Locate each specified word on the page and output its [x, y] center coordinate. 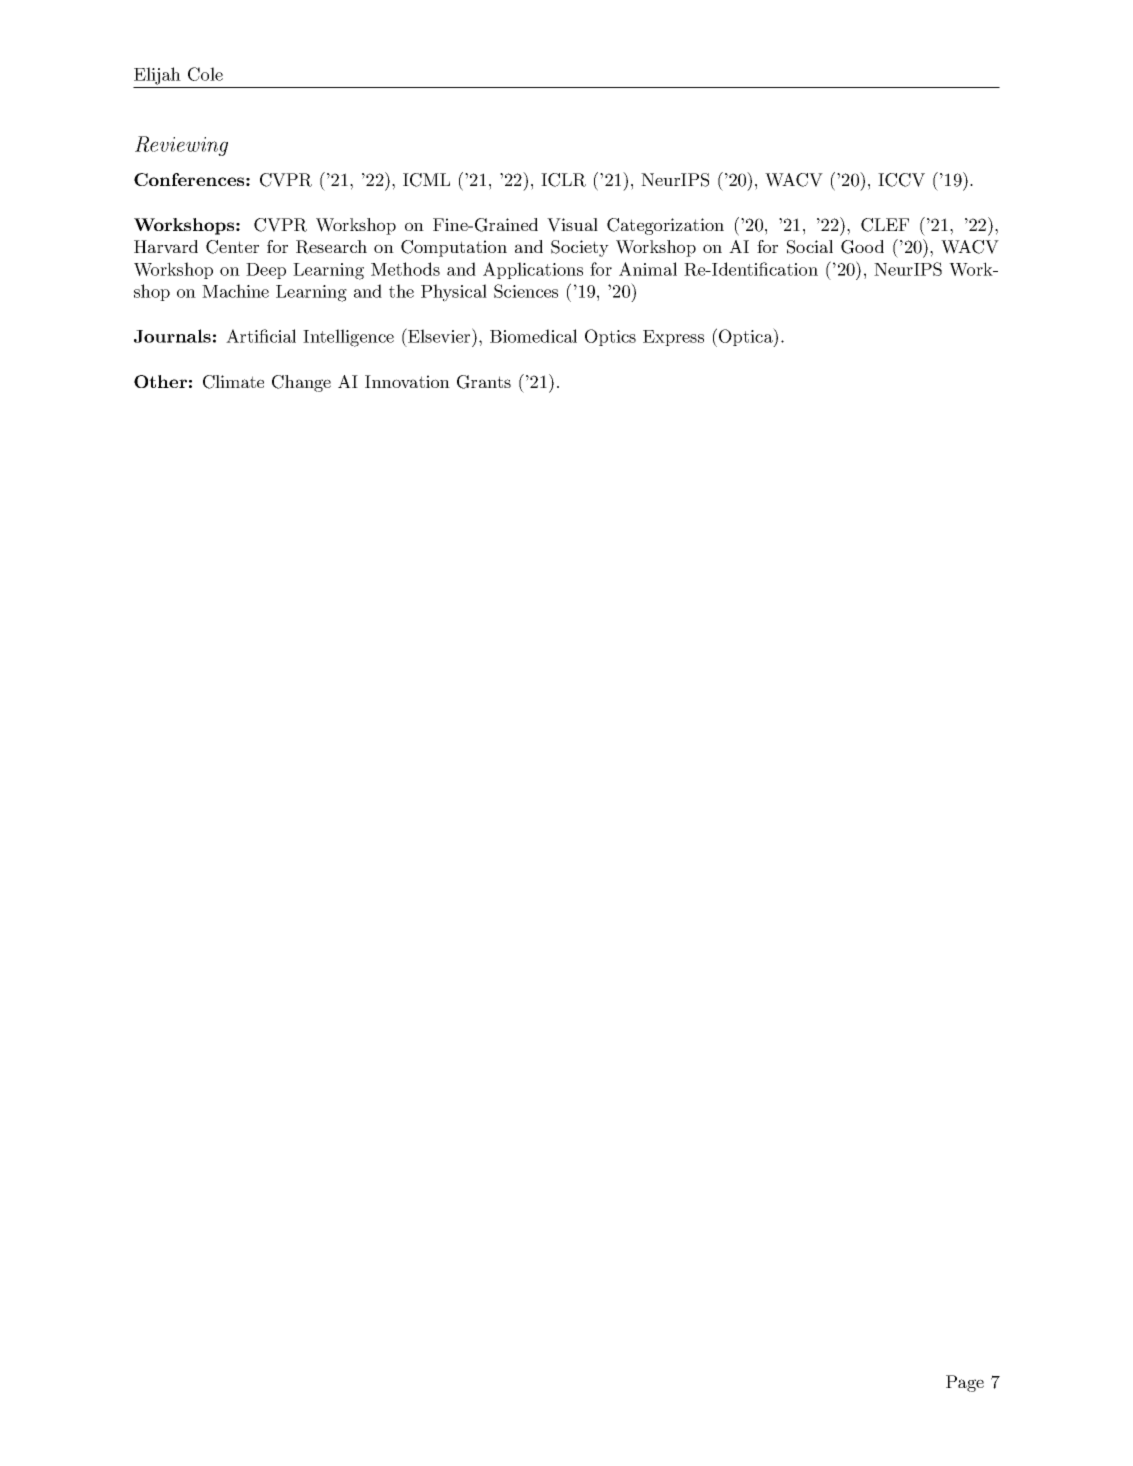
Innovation [407, 381]
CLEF [885, 225]
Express [673, 338]
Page [965, 1383]
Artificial [261, 336]
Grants [484, 382]
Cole [205, 74]
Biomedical [533, 336]
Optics [610, 337]
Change [301, 383]
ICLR [563, 180]
